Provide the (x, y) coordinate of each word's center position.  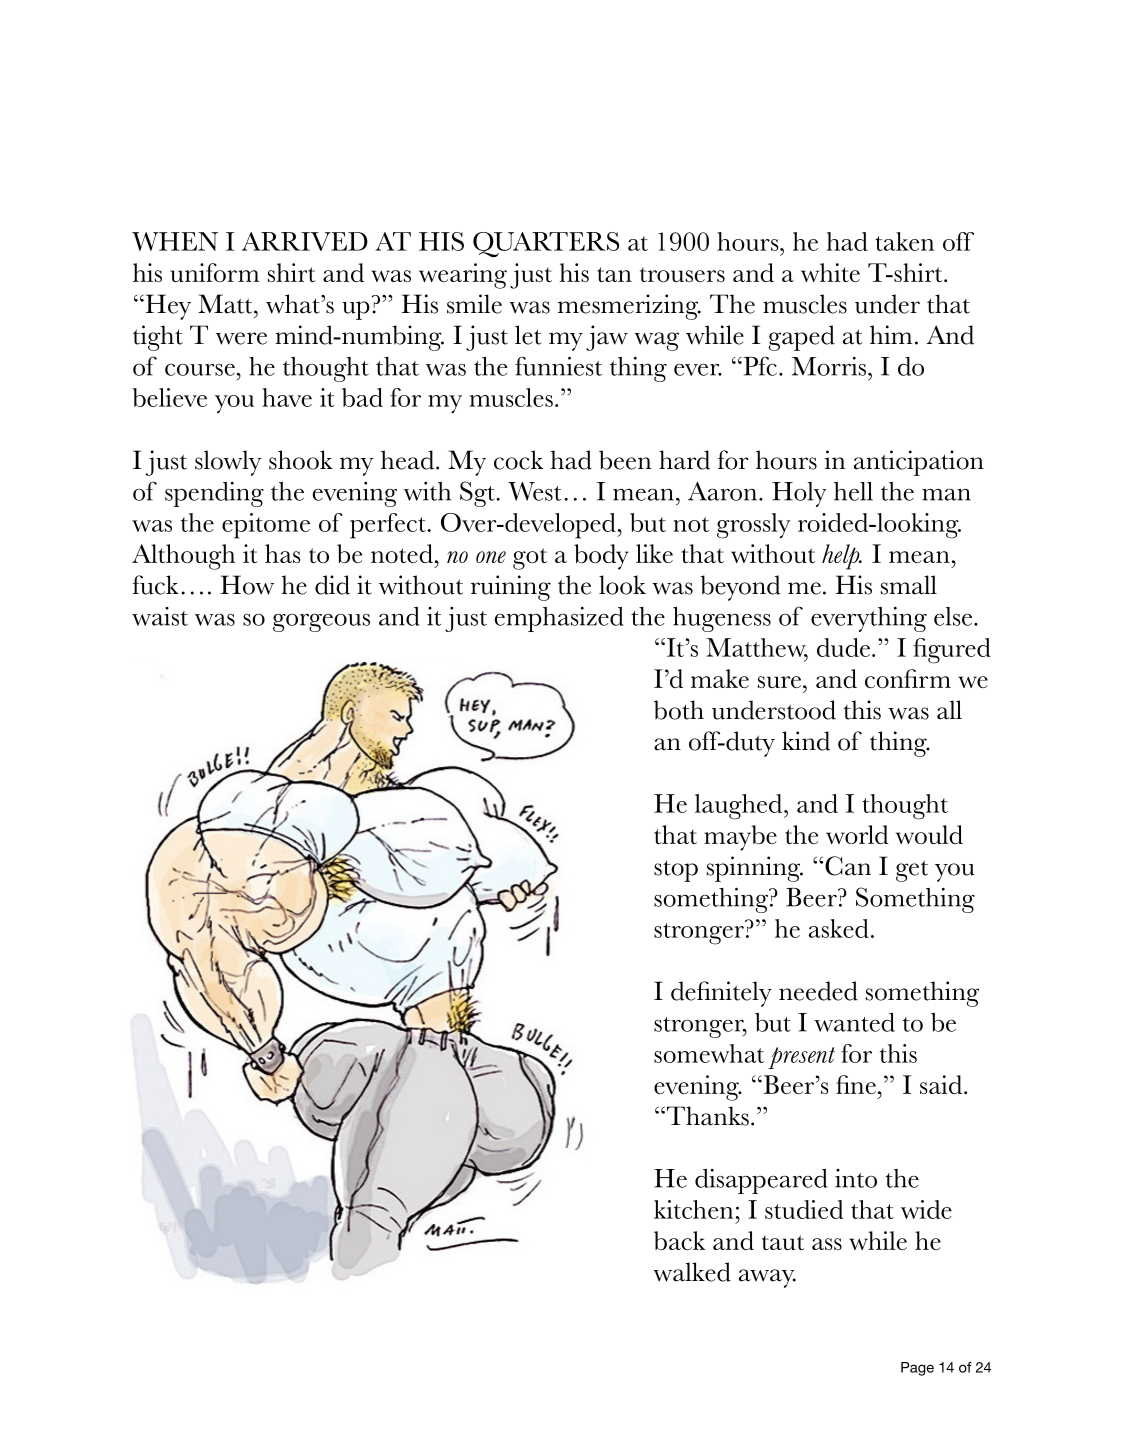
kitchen (693, 1209)
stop (676, 871)
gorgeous (321, 622)
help (842, 557)
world (857, 834)
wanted (854, 1022)
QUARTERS (546, 245)
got (530, 559)
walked (692, 1272)
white (830, 272)
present (801, 1058)
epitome (266, 526)
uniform (214, 272)
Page (917, 1369)
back (679, 1240)
